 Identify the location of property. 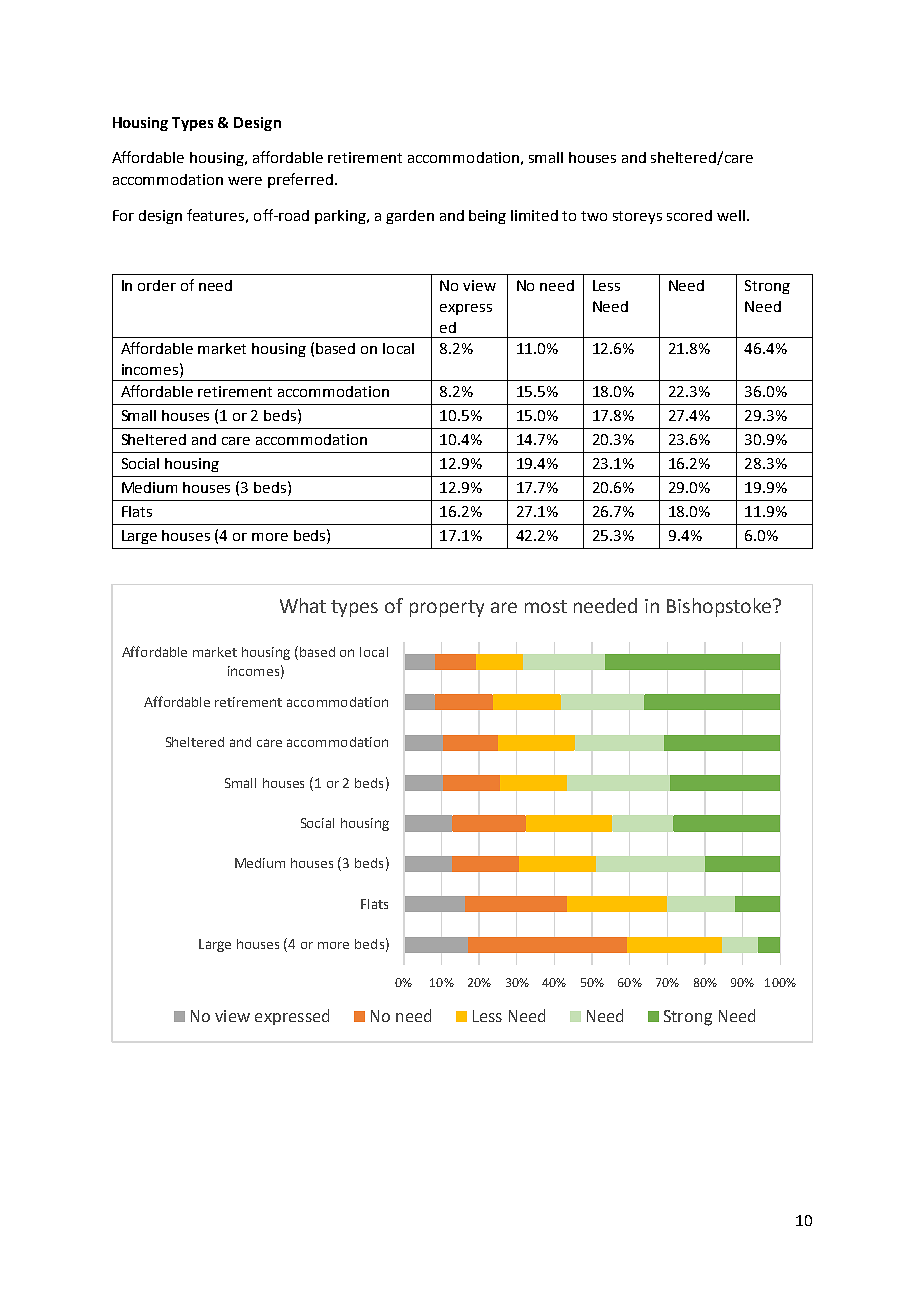
(447, 608).
